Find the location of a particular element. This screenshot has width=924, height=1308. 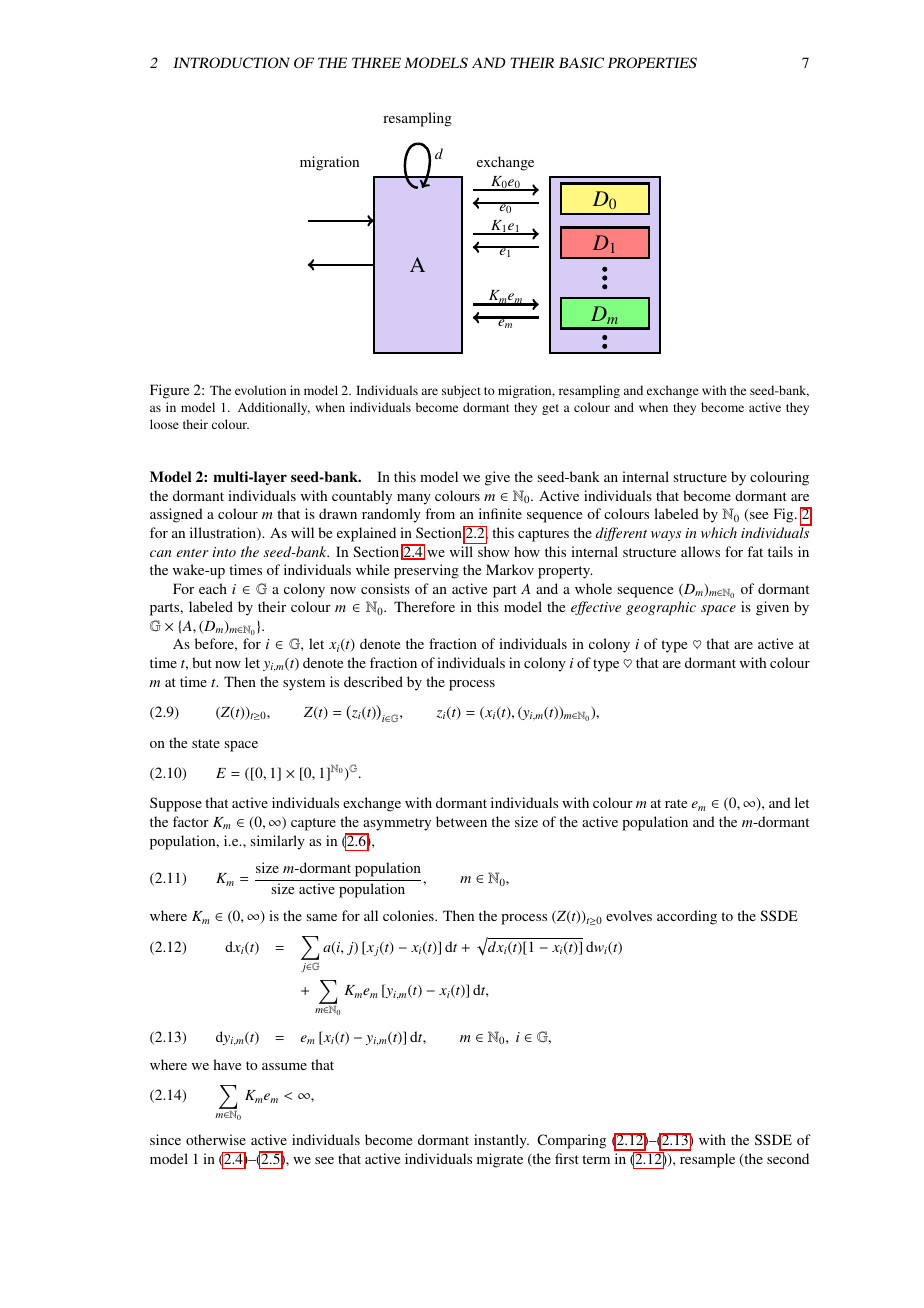

evolution is located at coordinates (260, 390).
